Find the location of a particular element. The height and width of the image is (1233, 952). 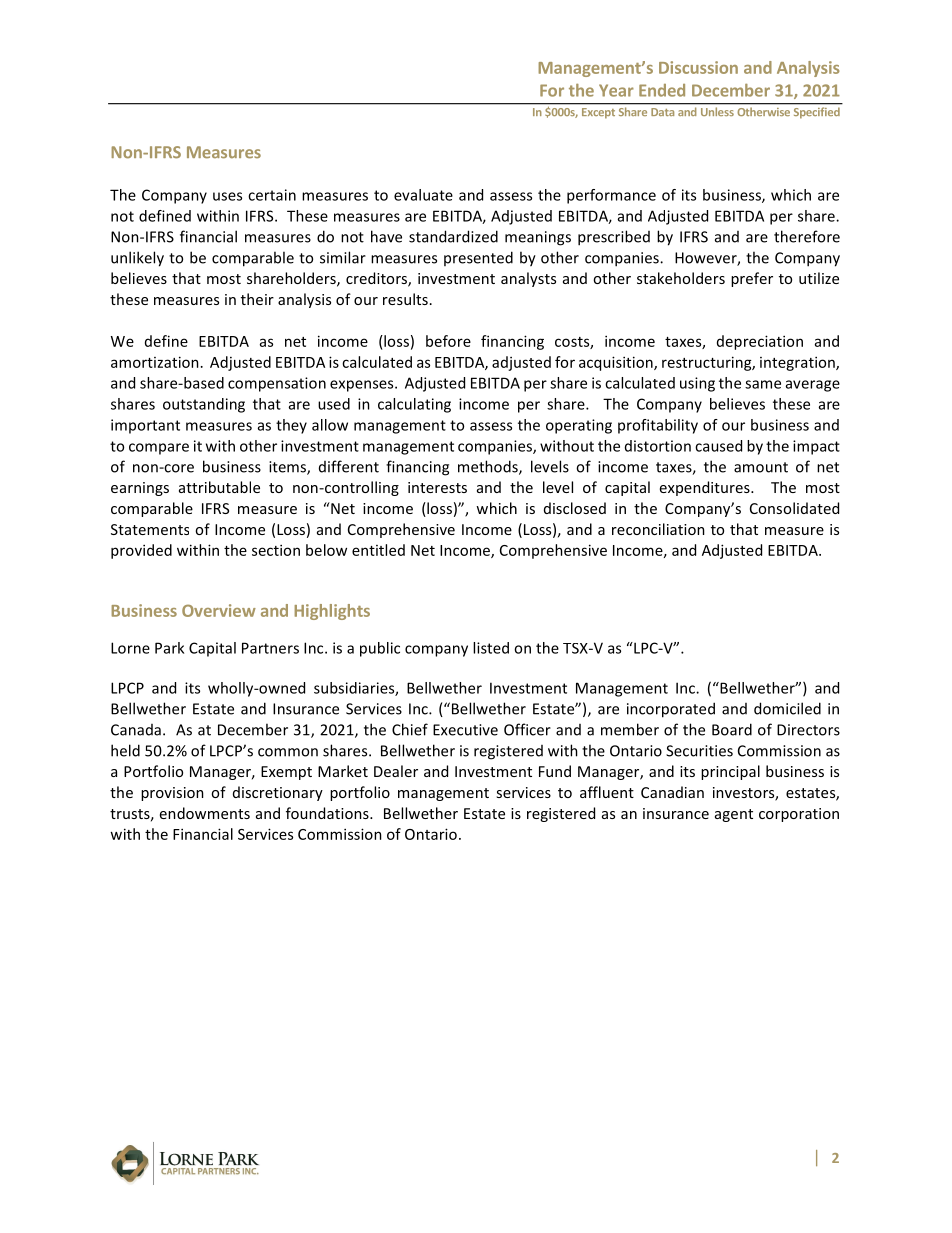

compare is located at coordinates (159, 449).
